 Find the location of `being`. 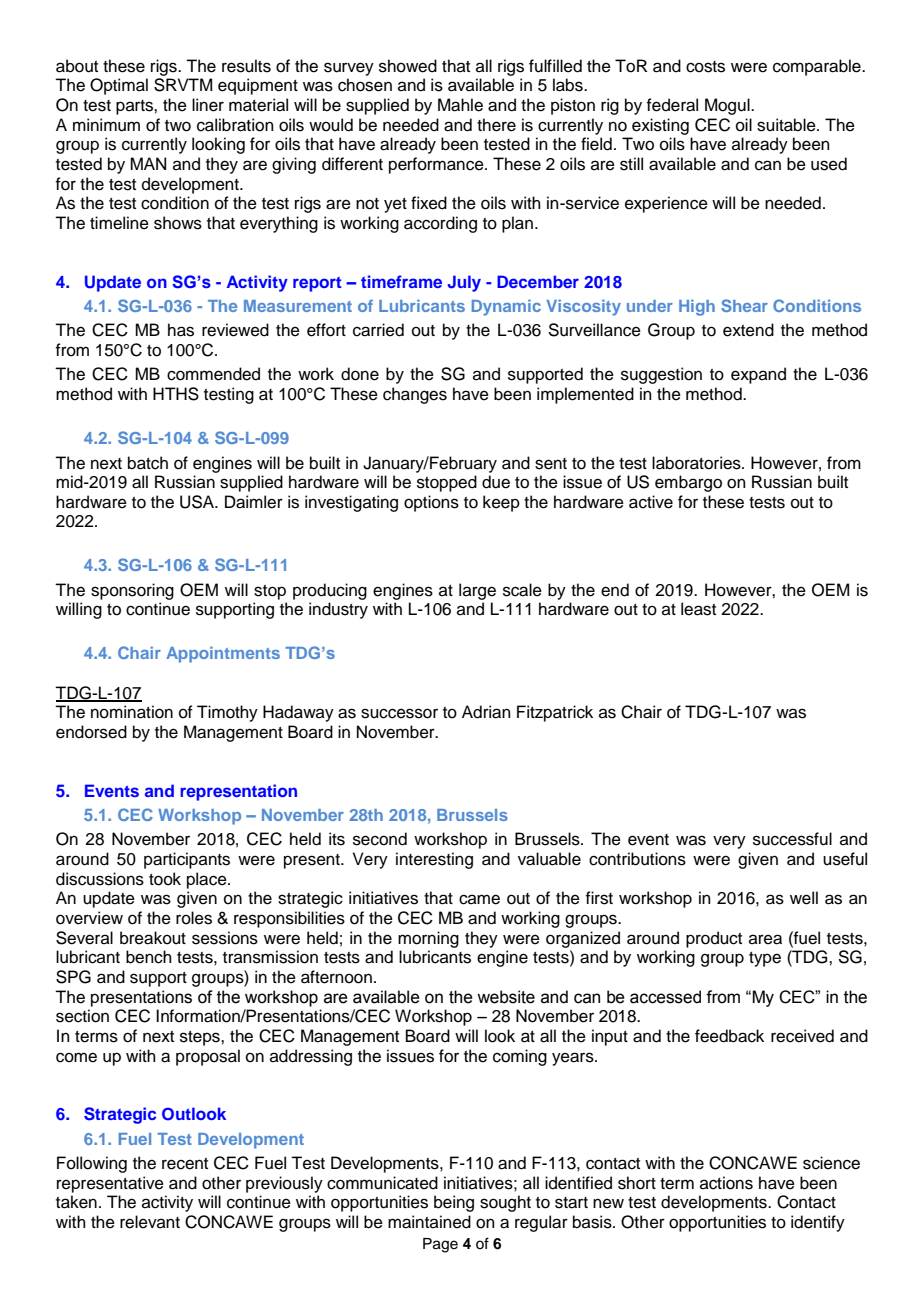

being is located at coordinates (454, 1203).
